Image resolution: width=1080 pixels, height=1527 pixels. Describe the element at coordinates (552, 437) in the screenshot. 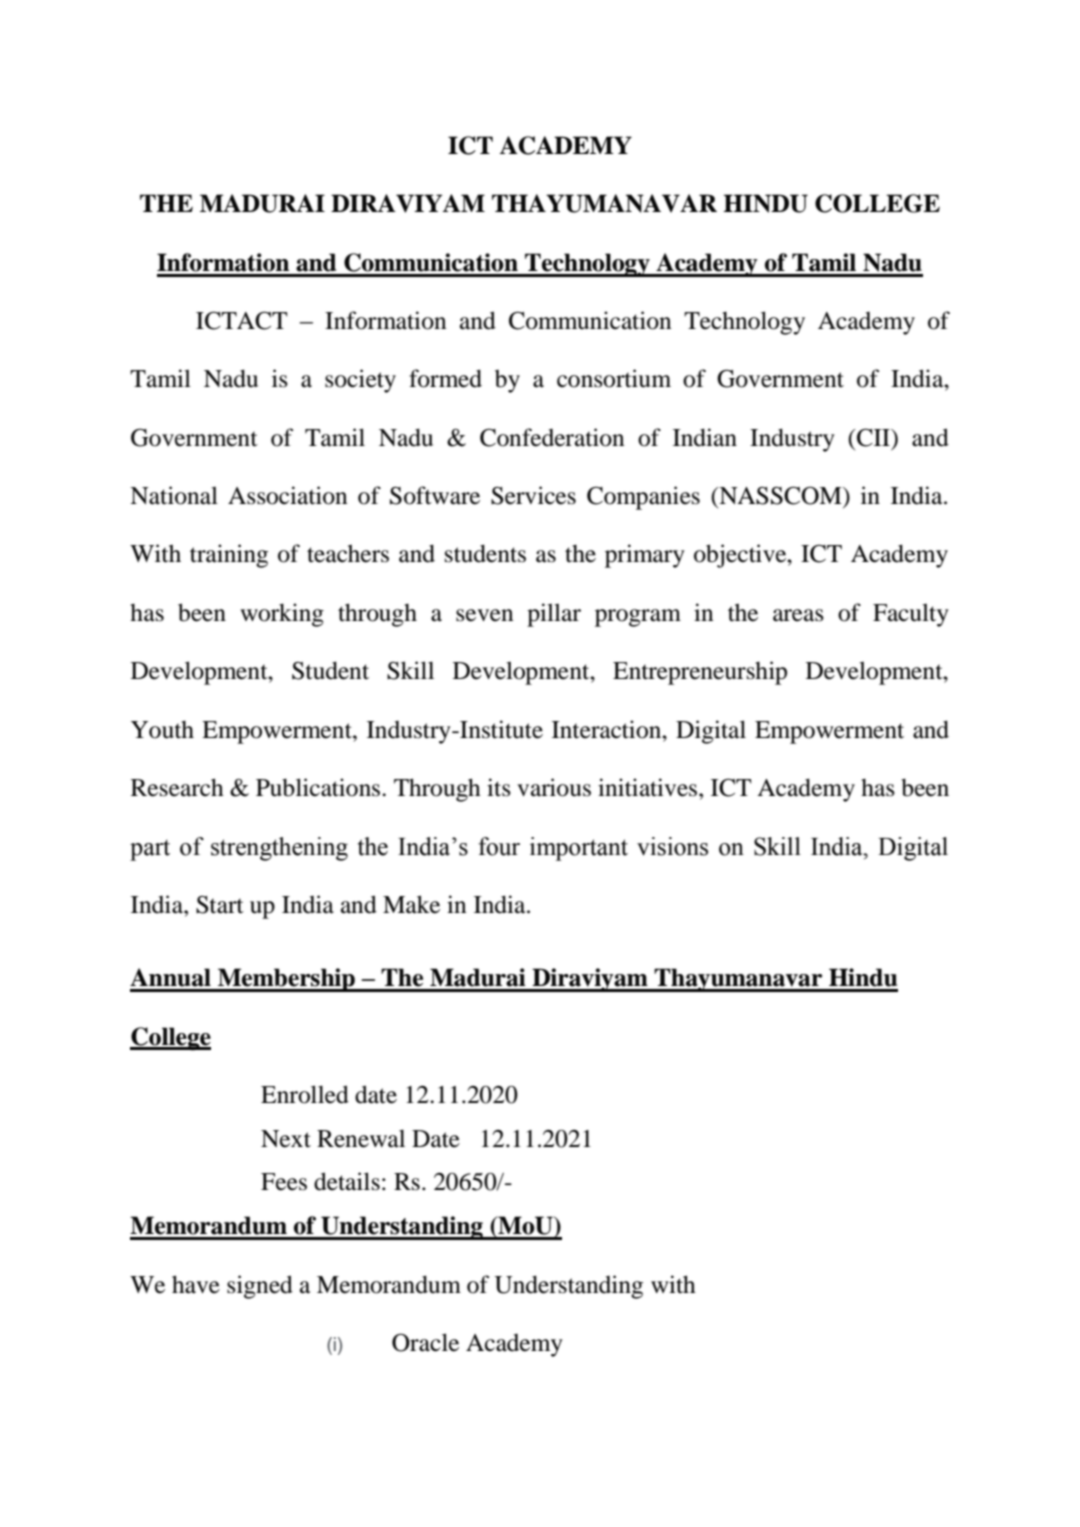

I see `Confederation` at that location.
